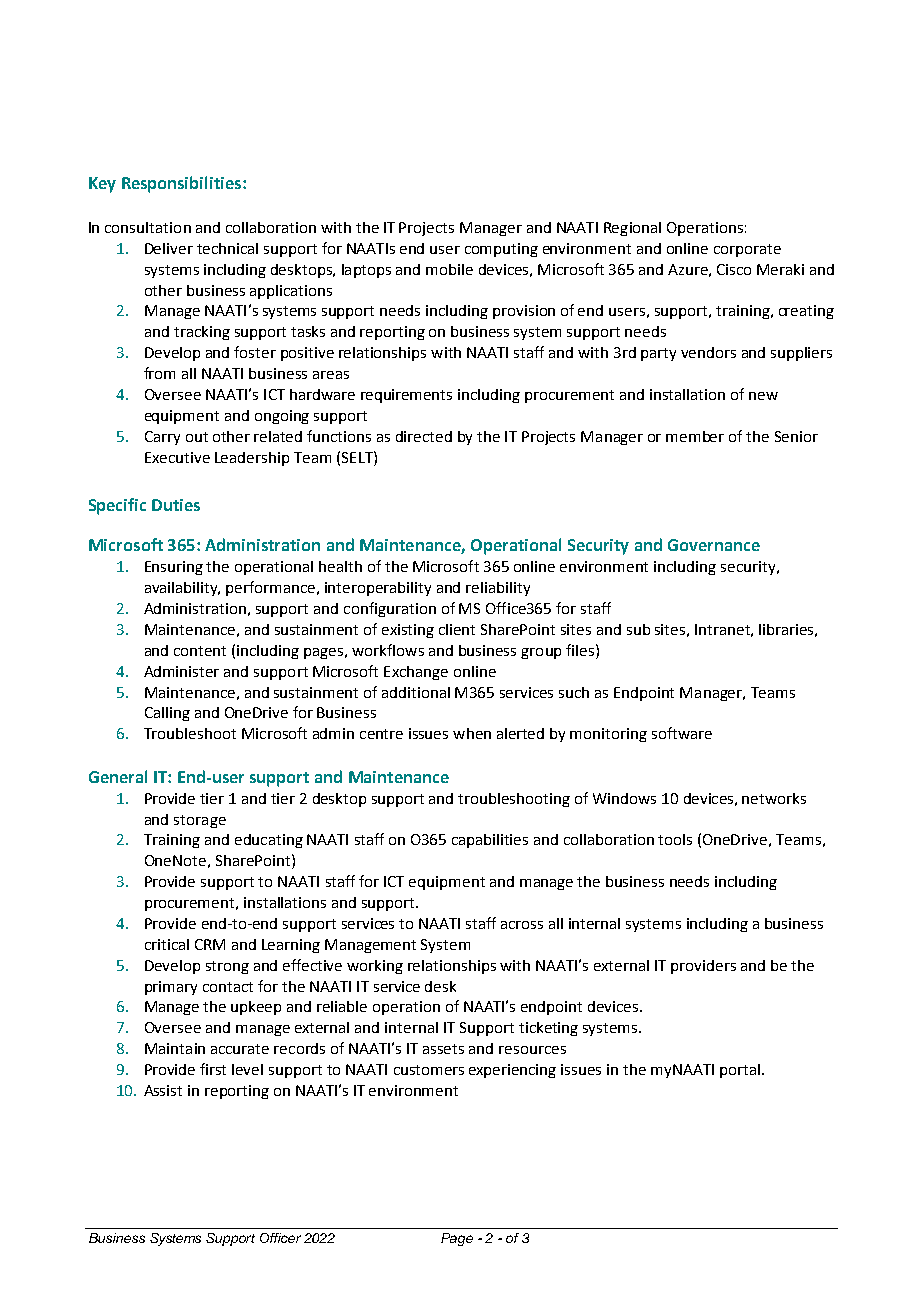 The width and height of the screenshot is (924, 1308). Describe the element at coordinates (200, 821) in the screenshot. I see `storage` at that location.
